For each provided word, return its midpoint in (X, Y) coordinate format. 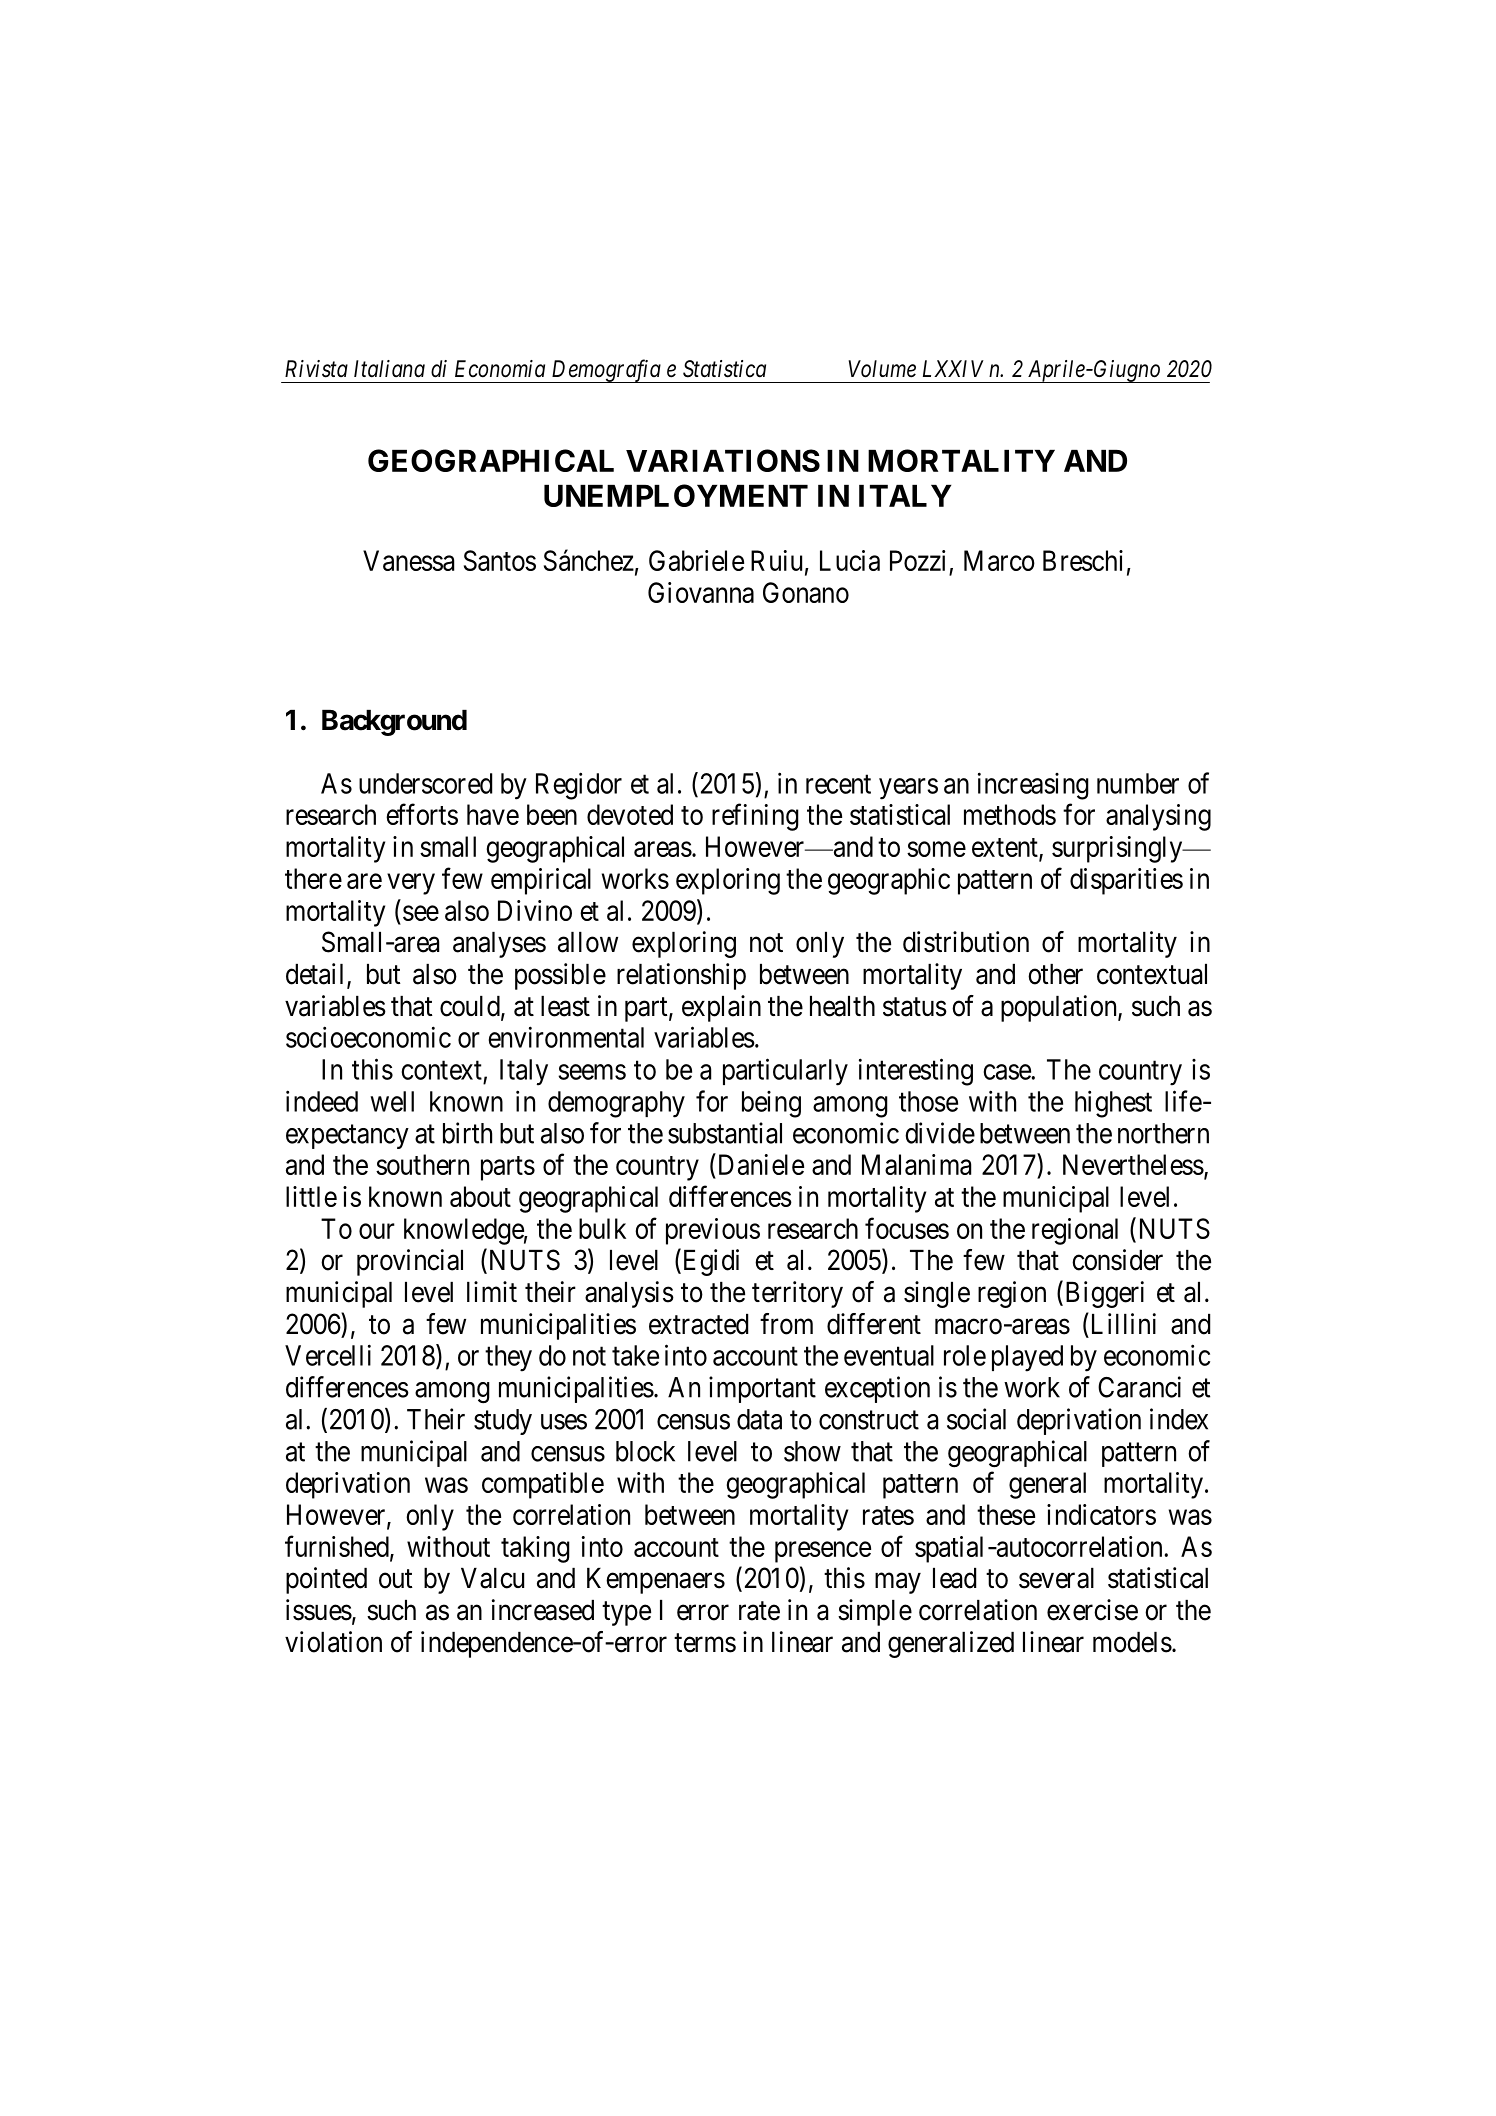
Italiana (389, 369)
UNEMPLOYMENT (676, 495)
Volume (882, 369)
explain (721, 1008)
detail (317, 975)
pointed (326, 1580)
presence (823, 1552)
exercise (1092, 1610)
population (1060, 1008)
